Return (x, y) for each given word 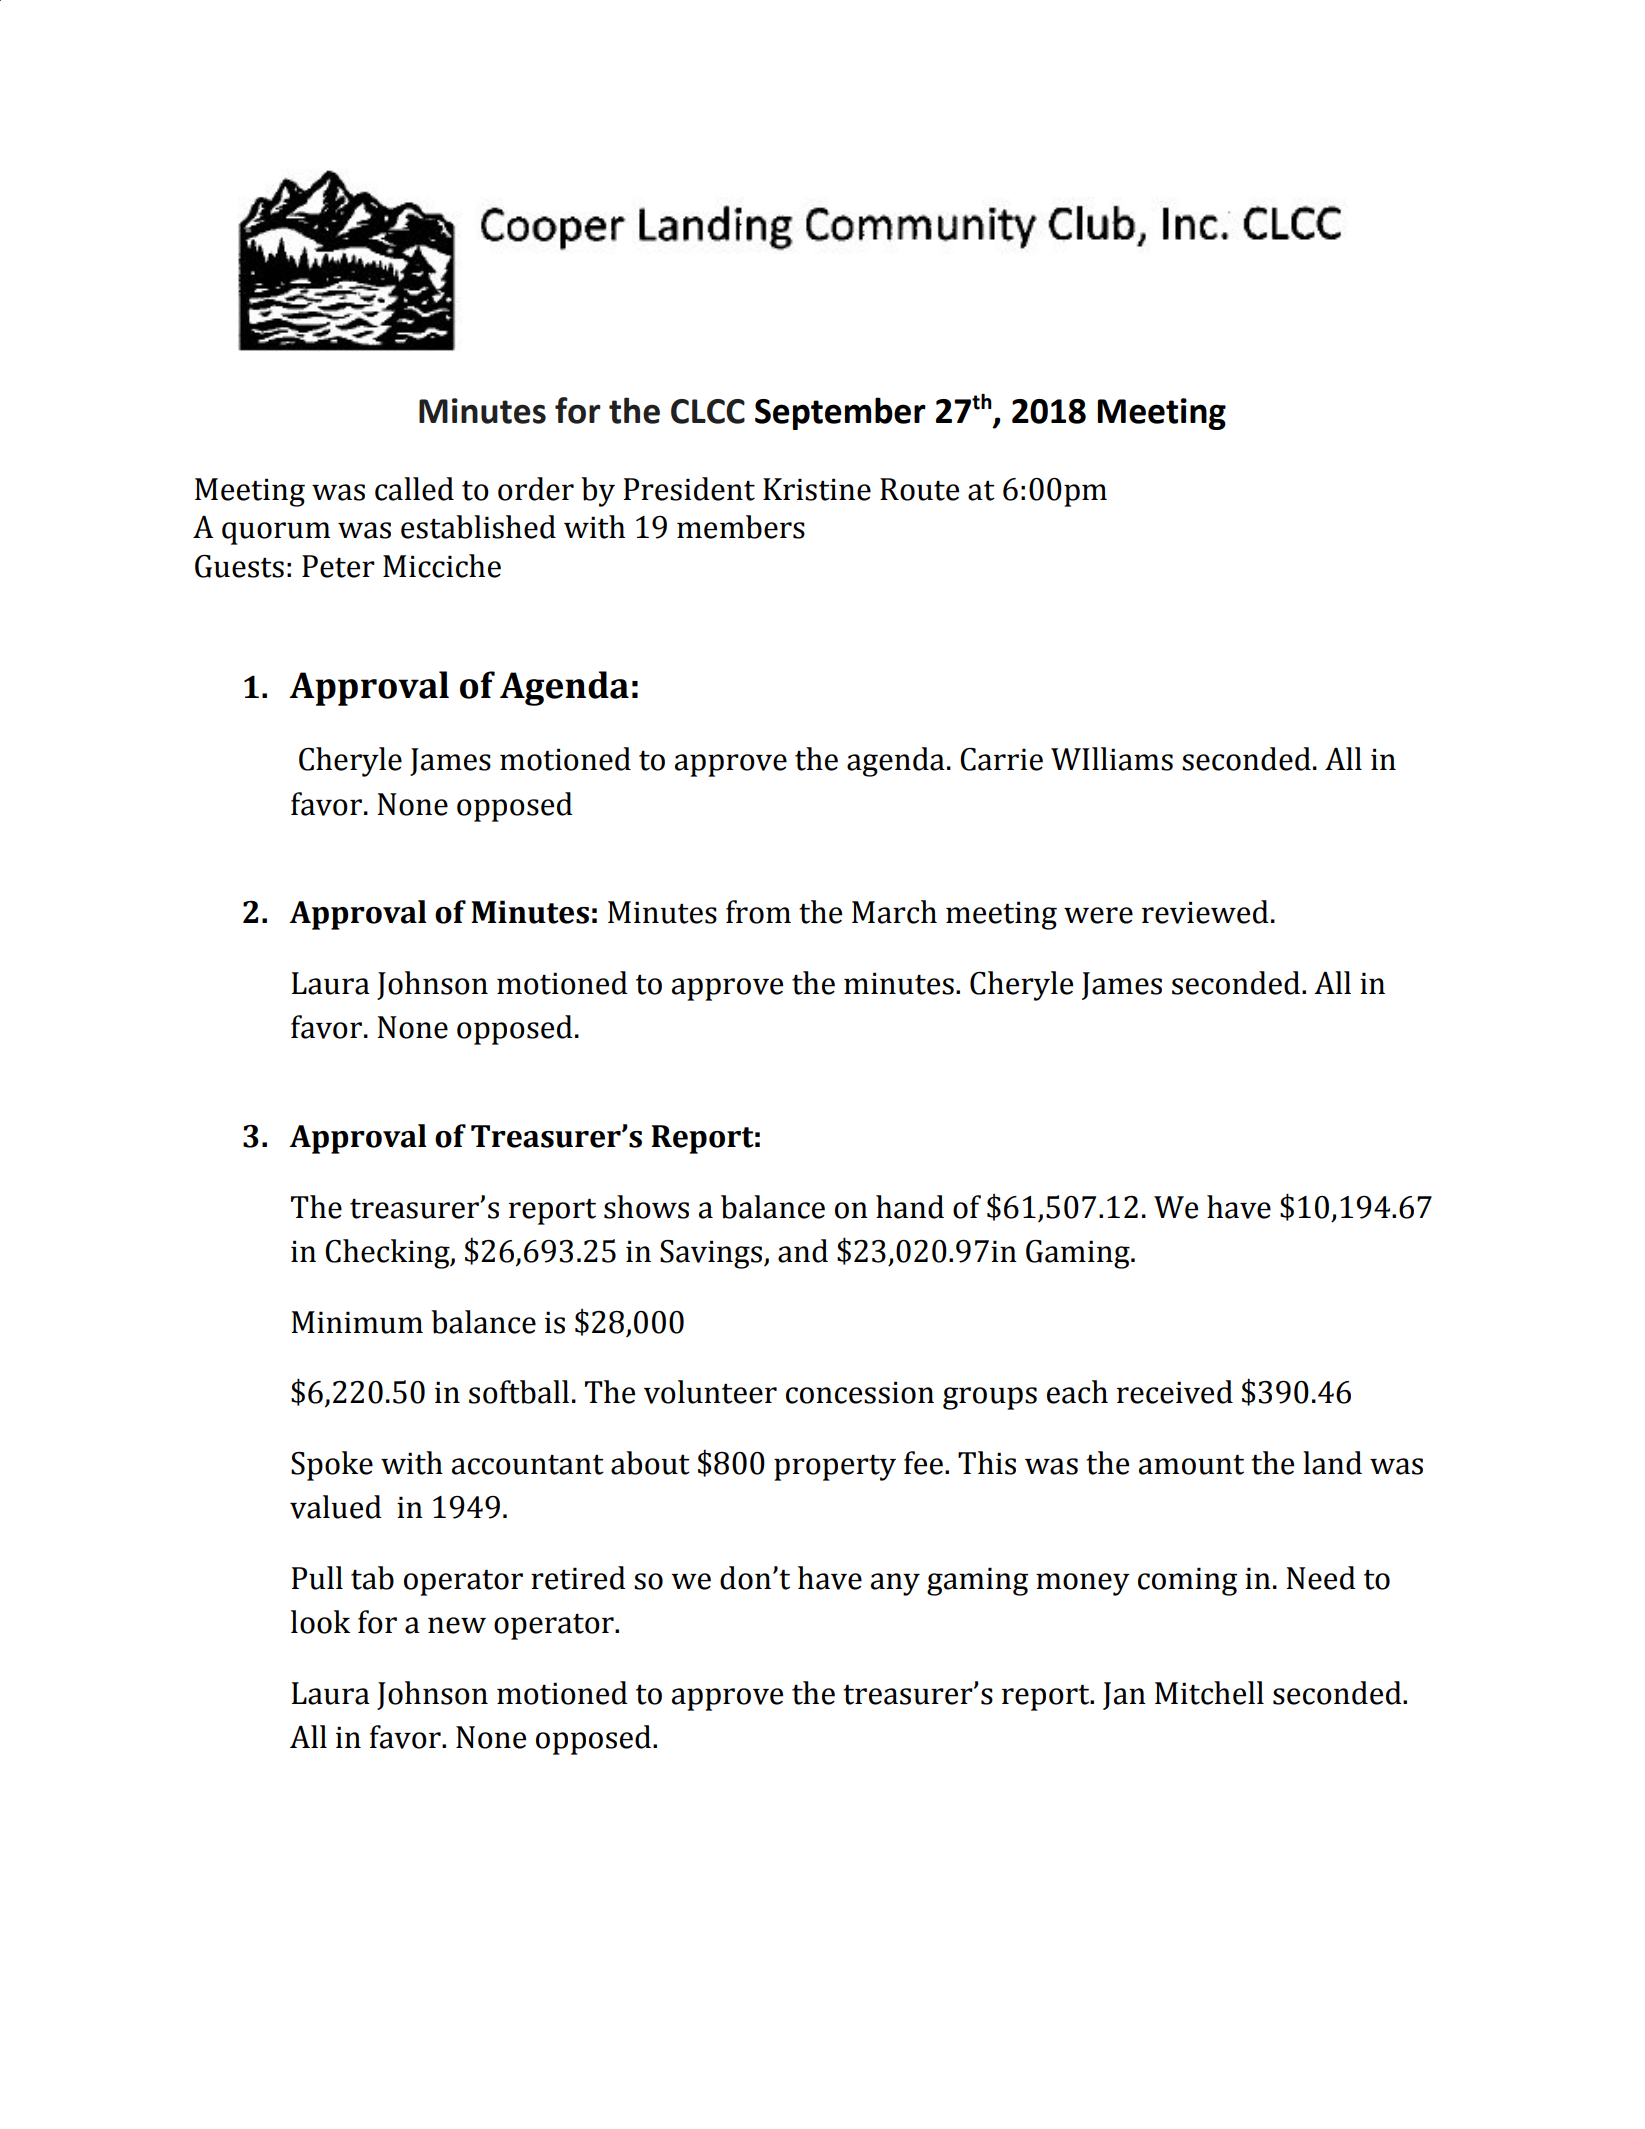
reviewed (1205, 912)
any (895, 1584)
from (758, 912)
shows (646, 1207)
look (320, 1622)
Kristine (817, 489)
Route (919, 489)
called (414, 489)
